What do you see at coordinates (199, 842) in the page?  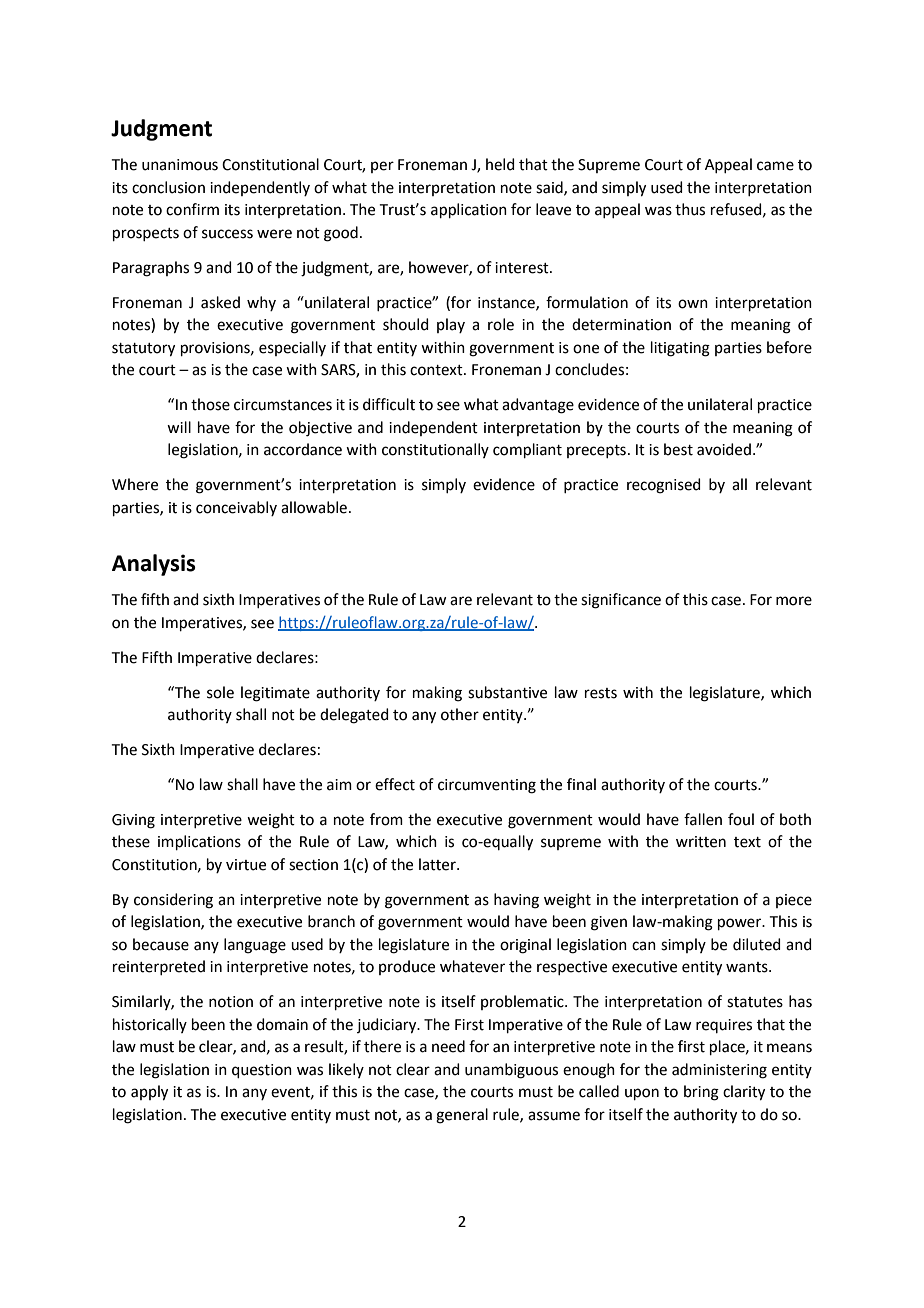 I see `implications` at bounding box center [199, 842].
